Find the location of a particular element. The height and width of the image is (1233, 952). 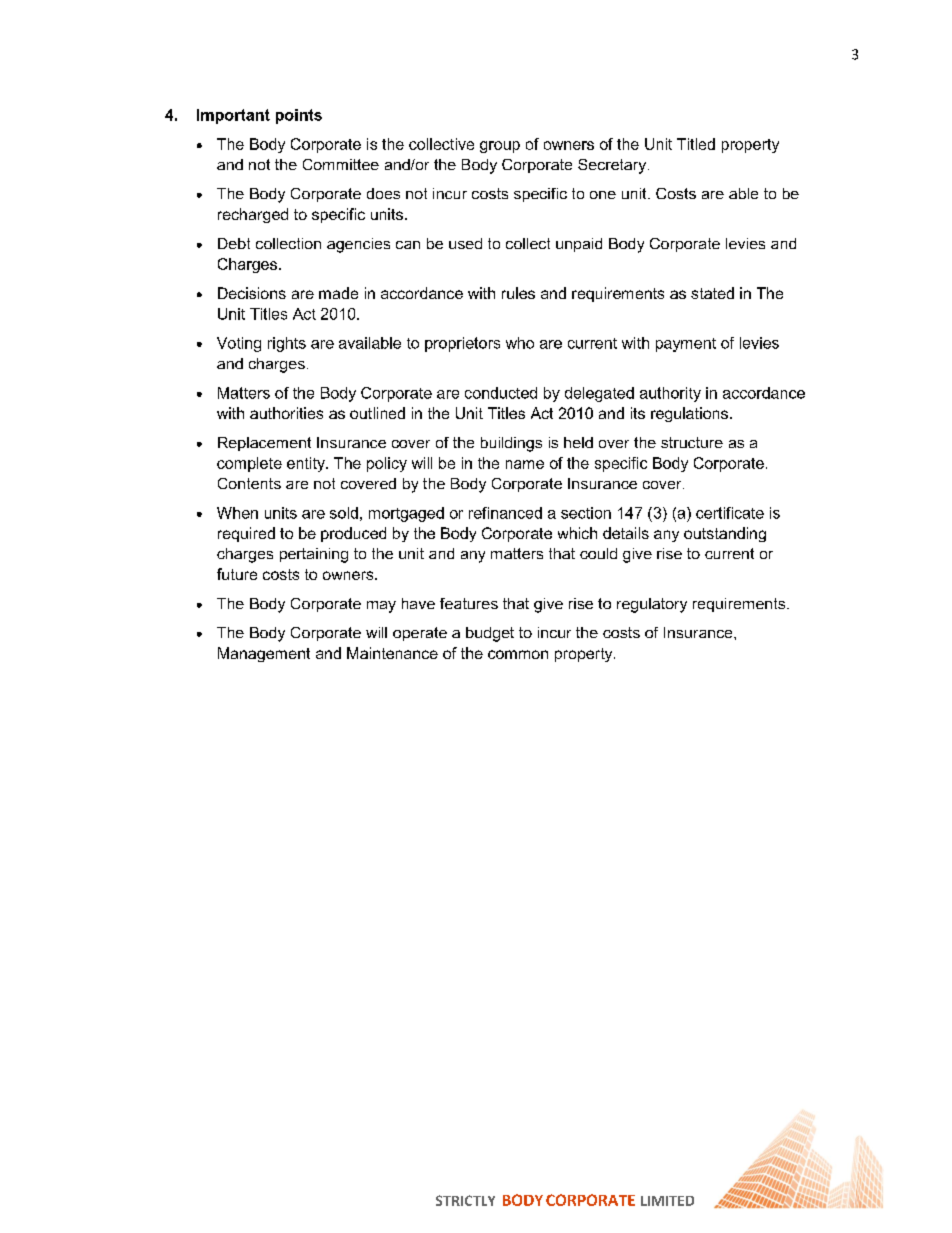

common is located at coordinates (518, 654).
